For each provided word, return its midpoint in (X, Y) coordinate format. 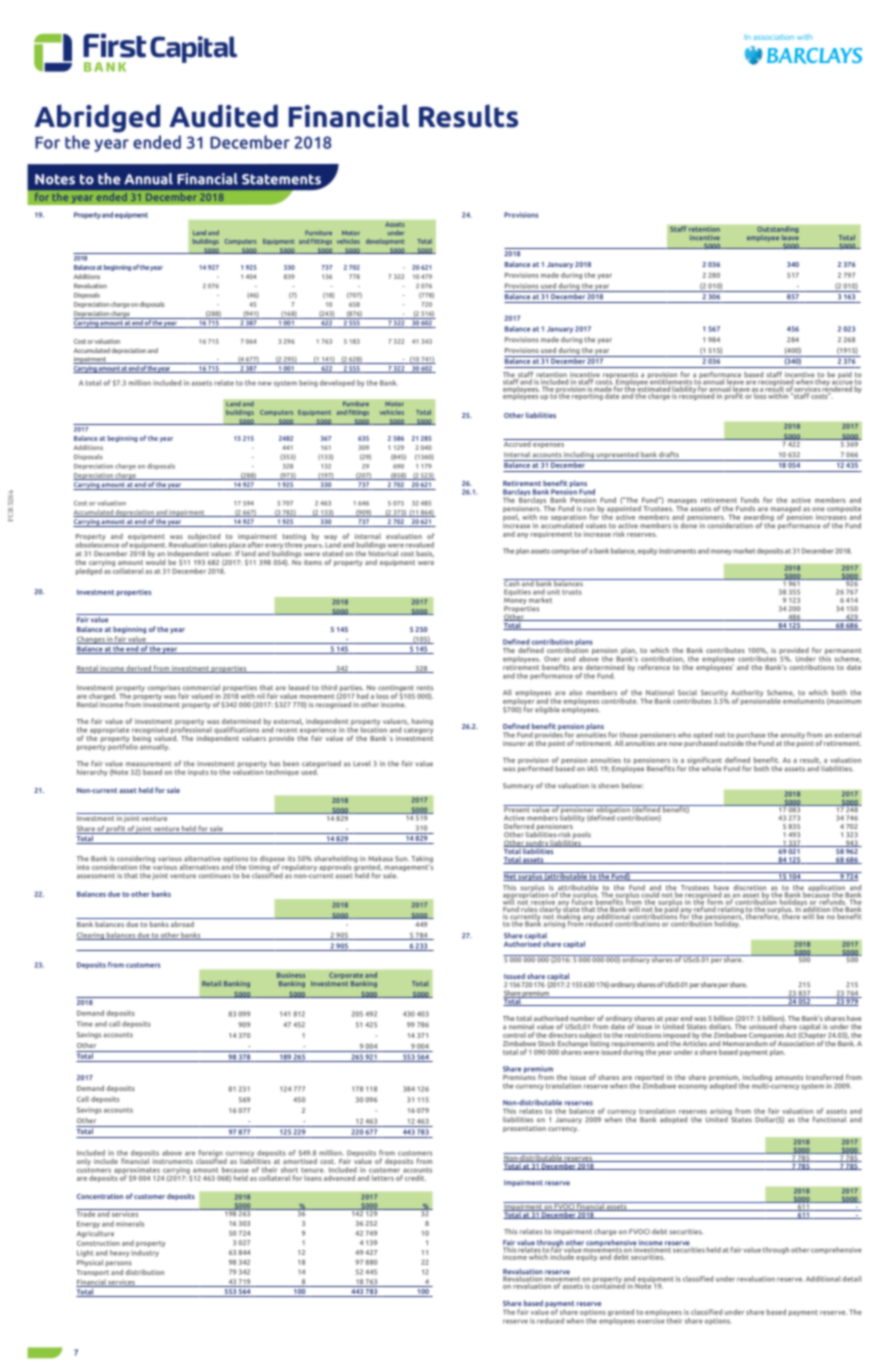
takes (218, 545)
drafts (669, 454)
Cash (512, 583)
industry (145, 1253)
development (385, 242)
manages (682, 503)
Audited (223, 116)
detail (852, 1279)
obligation (613, 810)
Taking (422, 860)
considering (136, 860)
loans (313, 1178)
